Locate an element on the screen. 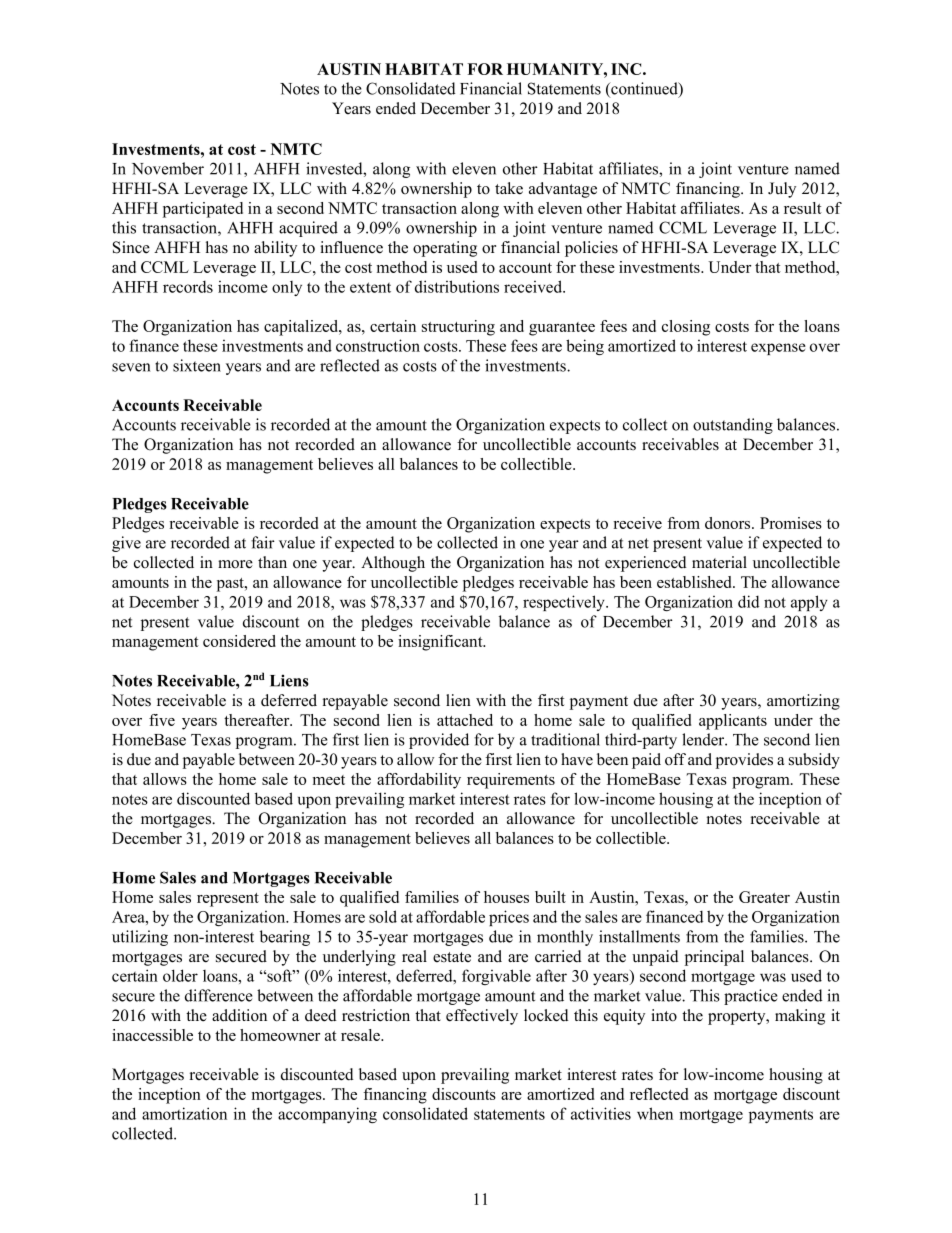 The width and height of the screenshot is (952, 1233). sixteen is located at coordinates (197, 365).
